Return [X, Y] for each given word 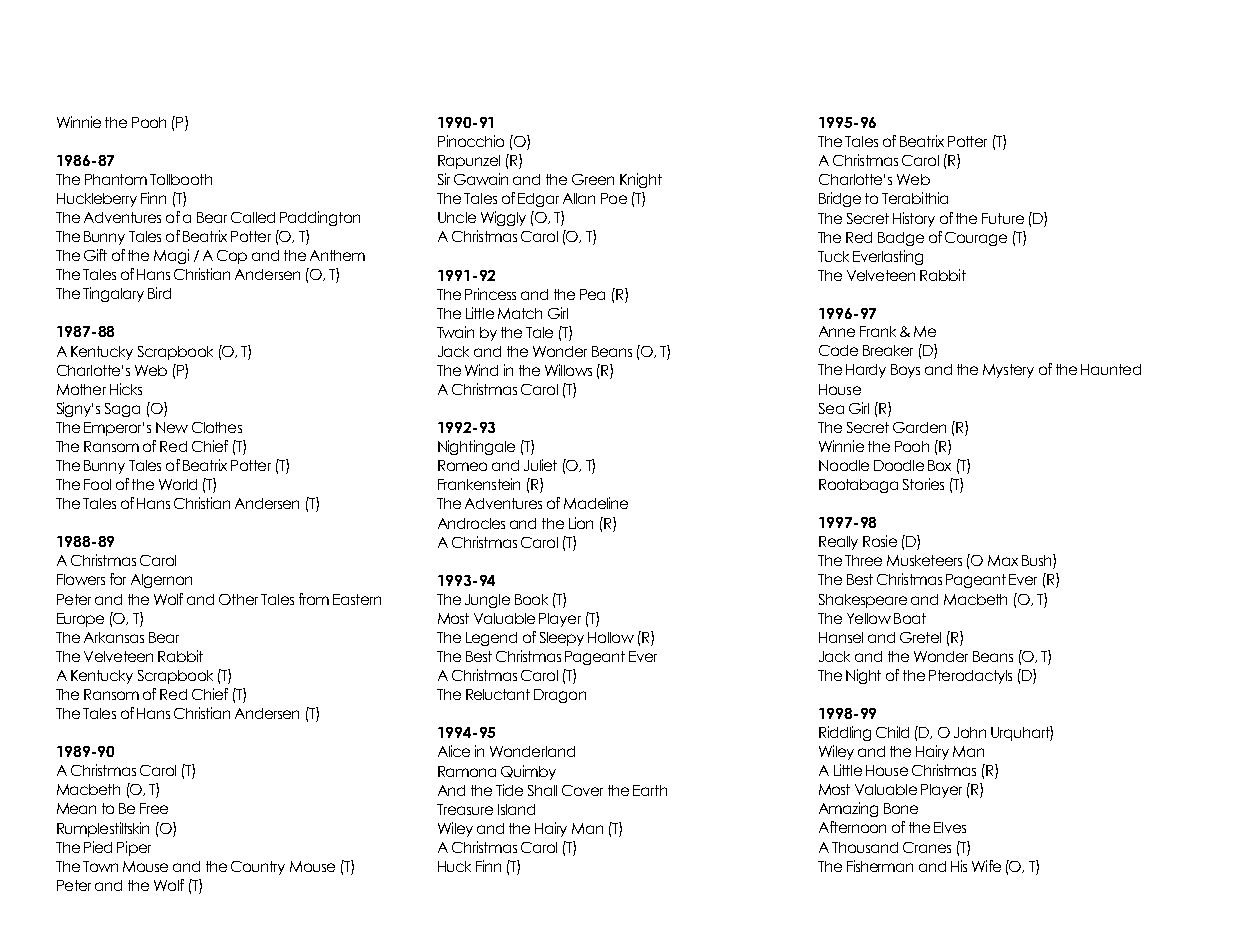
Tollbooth [181, 179]
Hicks [126, 389]
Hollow [611, 637]
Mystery [1008, 371]
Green [593, 179]
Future [1003, 218]
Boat [910, 618]
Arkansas [114, 637]
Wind [481, 370]
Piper [134, 848]
